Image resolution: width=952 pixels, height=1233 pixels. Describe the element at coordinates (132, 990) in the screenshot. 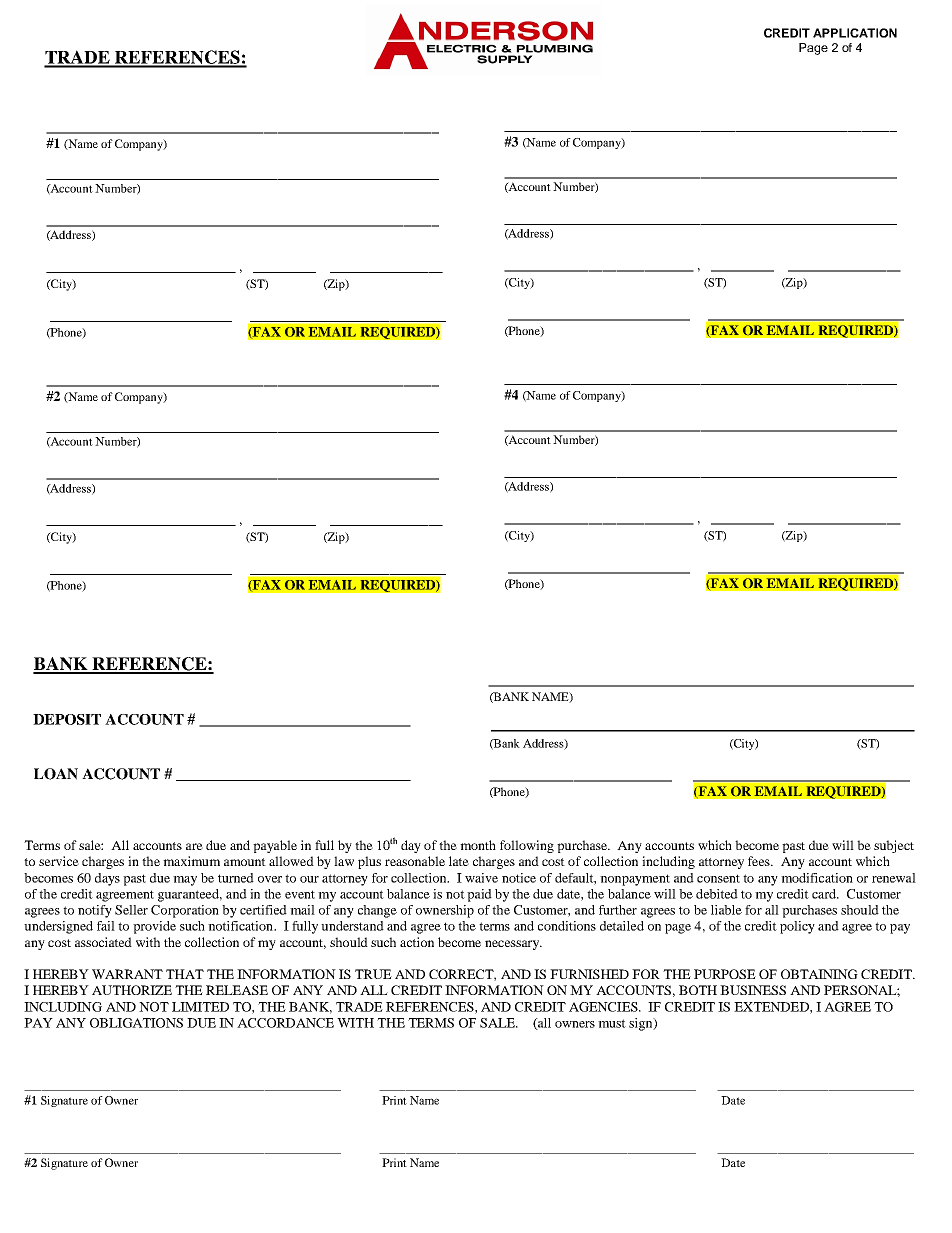

I see `AUTHORIZE` at that location.
